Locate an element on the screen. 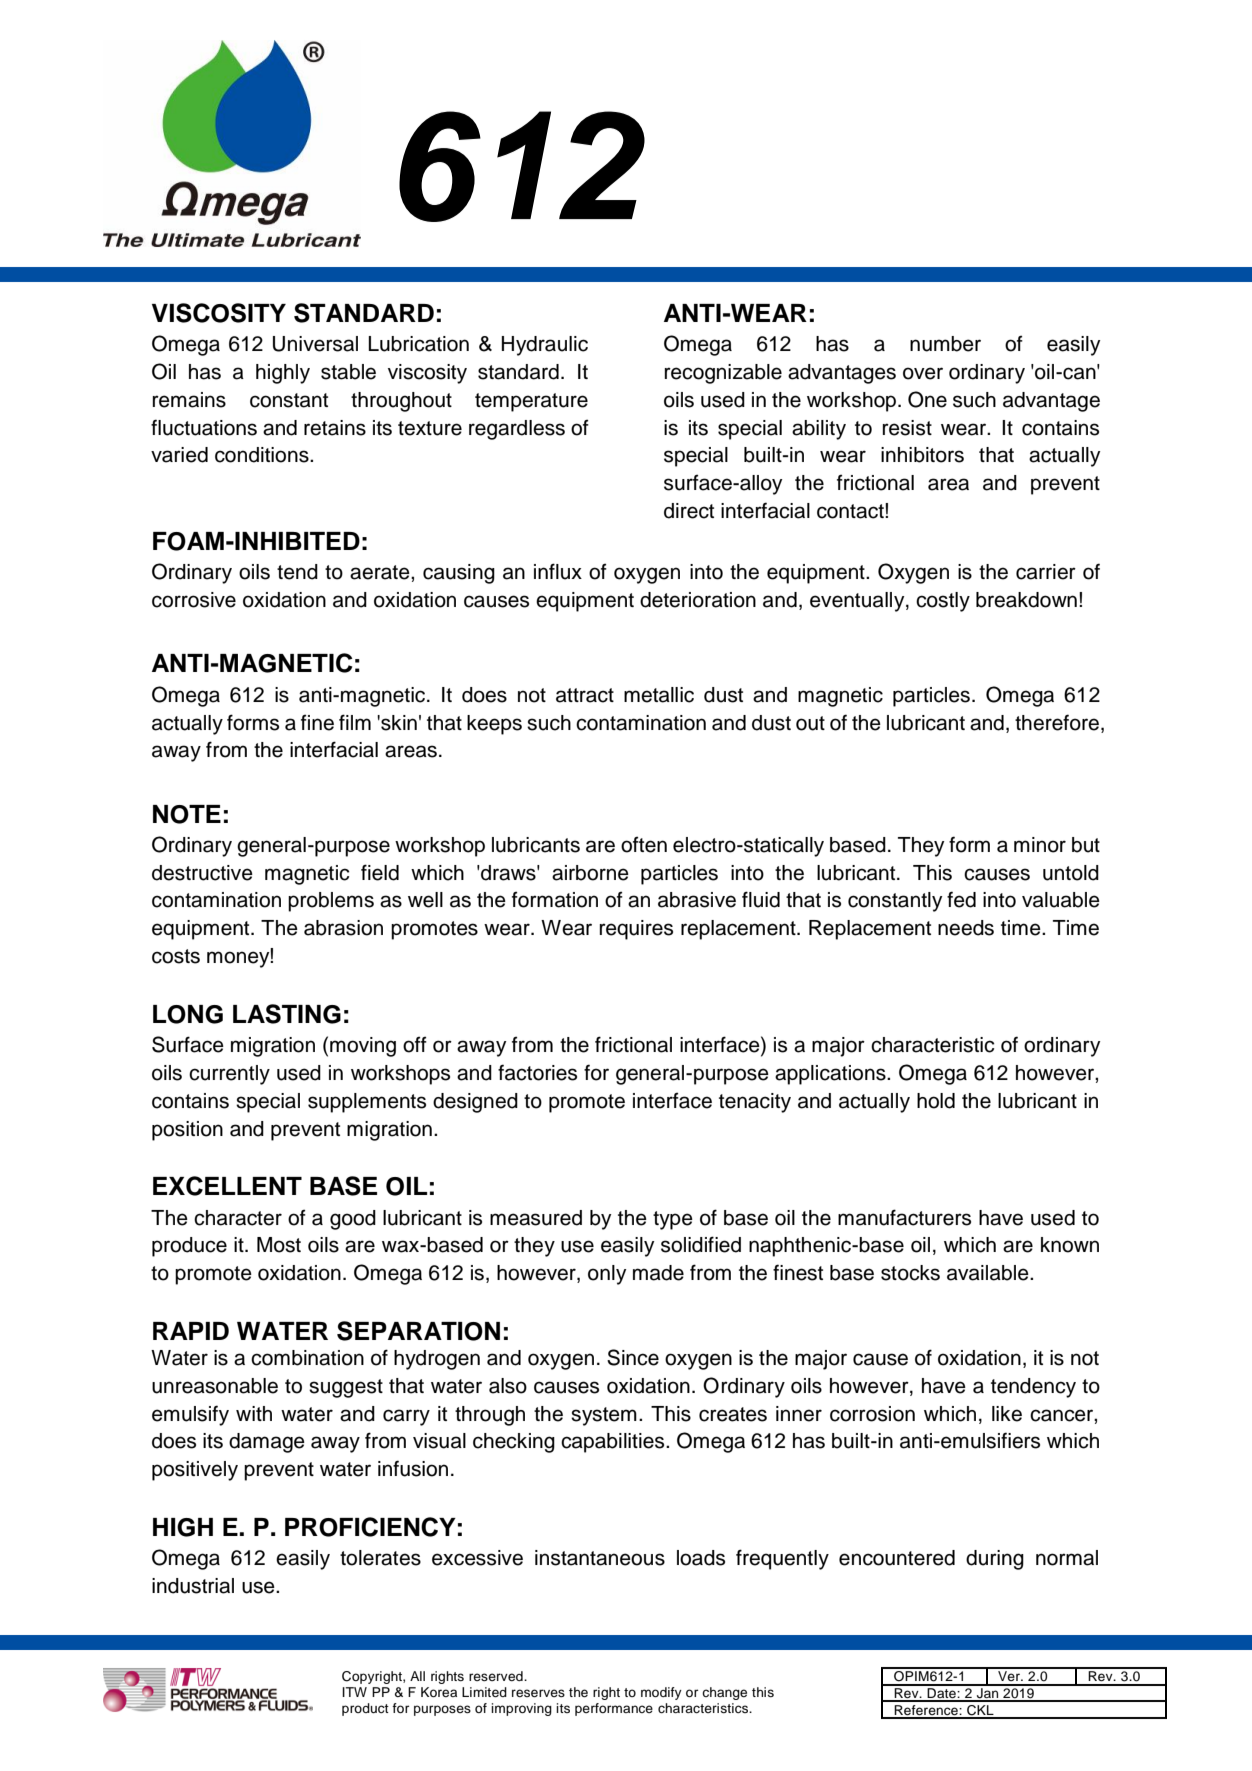 This screenshot has width=1252, height=1771. factories is located at coordinates (537, 1072).
